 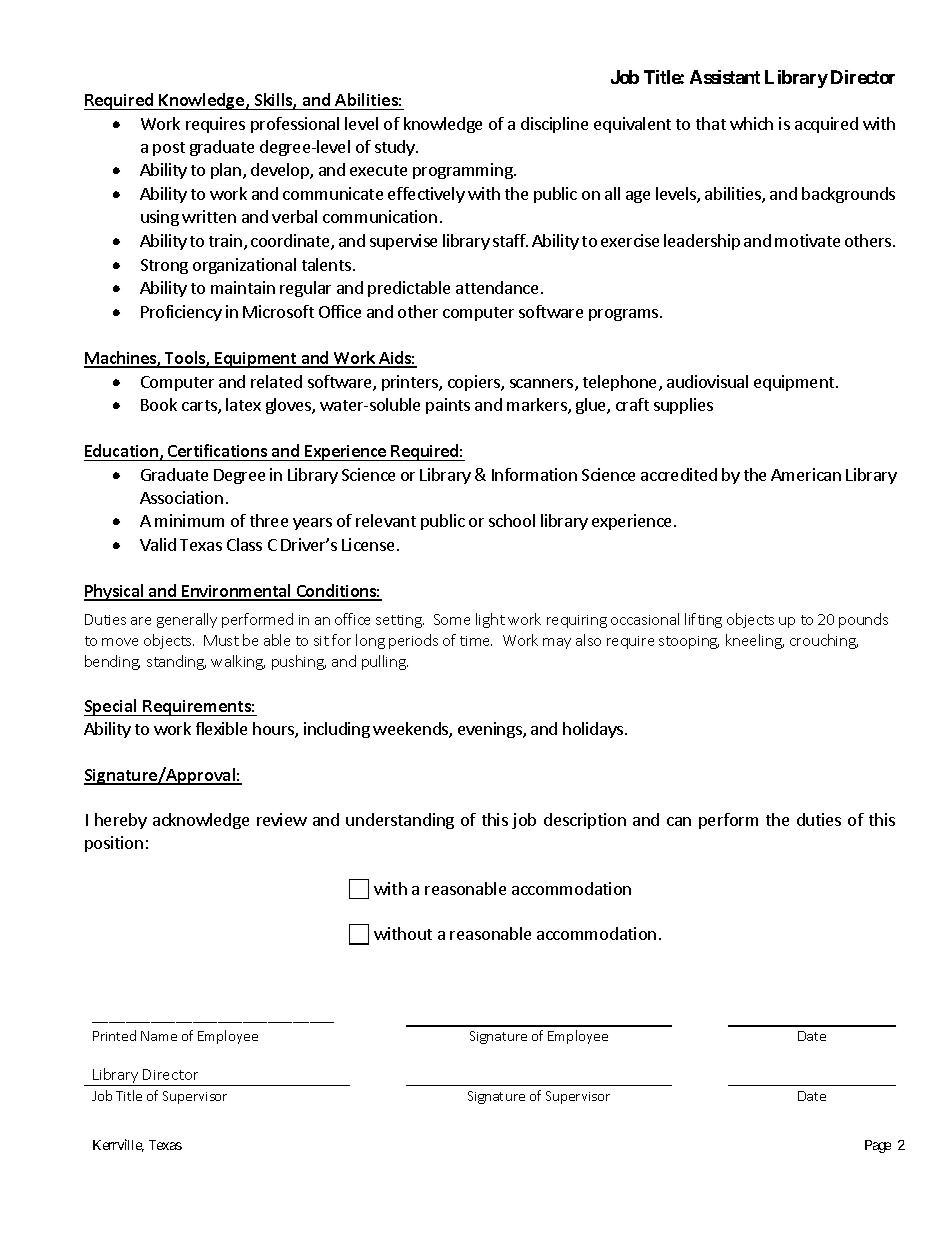 I want to click on discipline, so click(x=554, y=125).
